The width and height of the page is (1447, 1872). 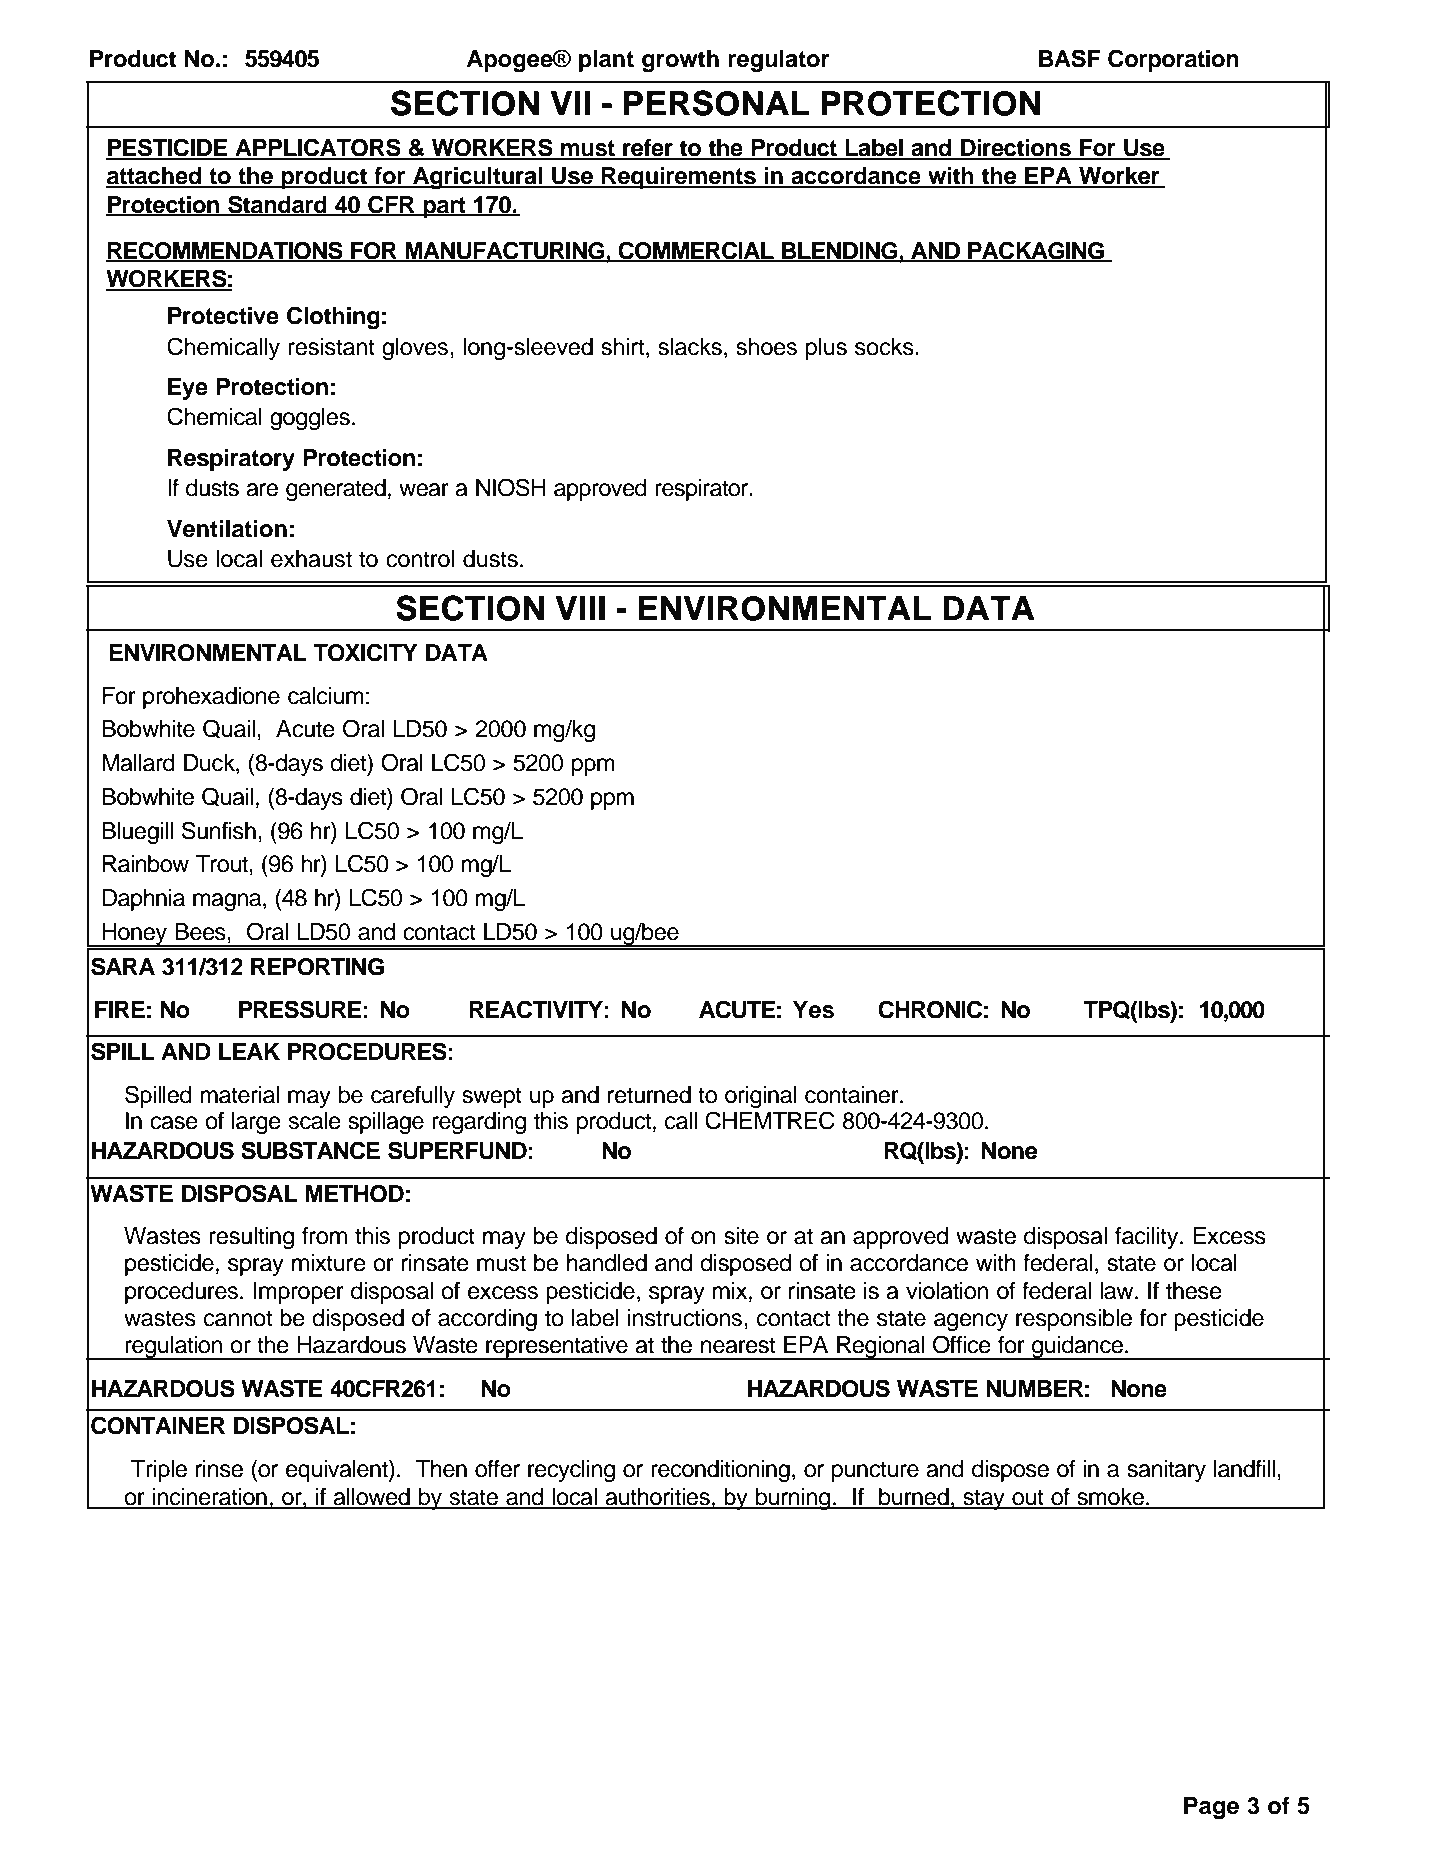 What do you see at coordinates (201, 932) in the page?
I see `Bees` at bounding box center [201, 932].
